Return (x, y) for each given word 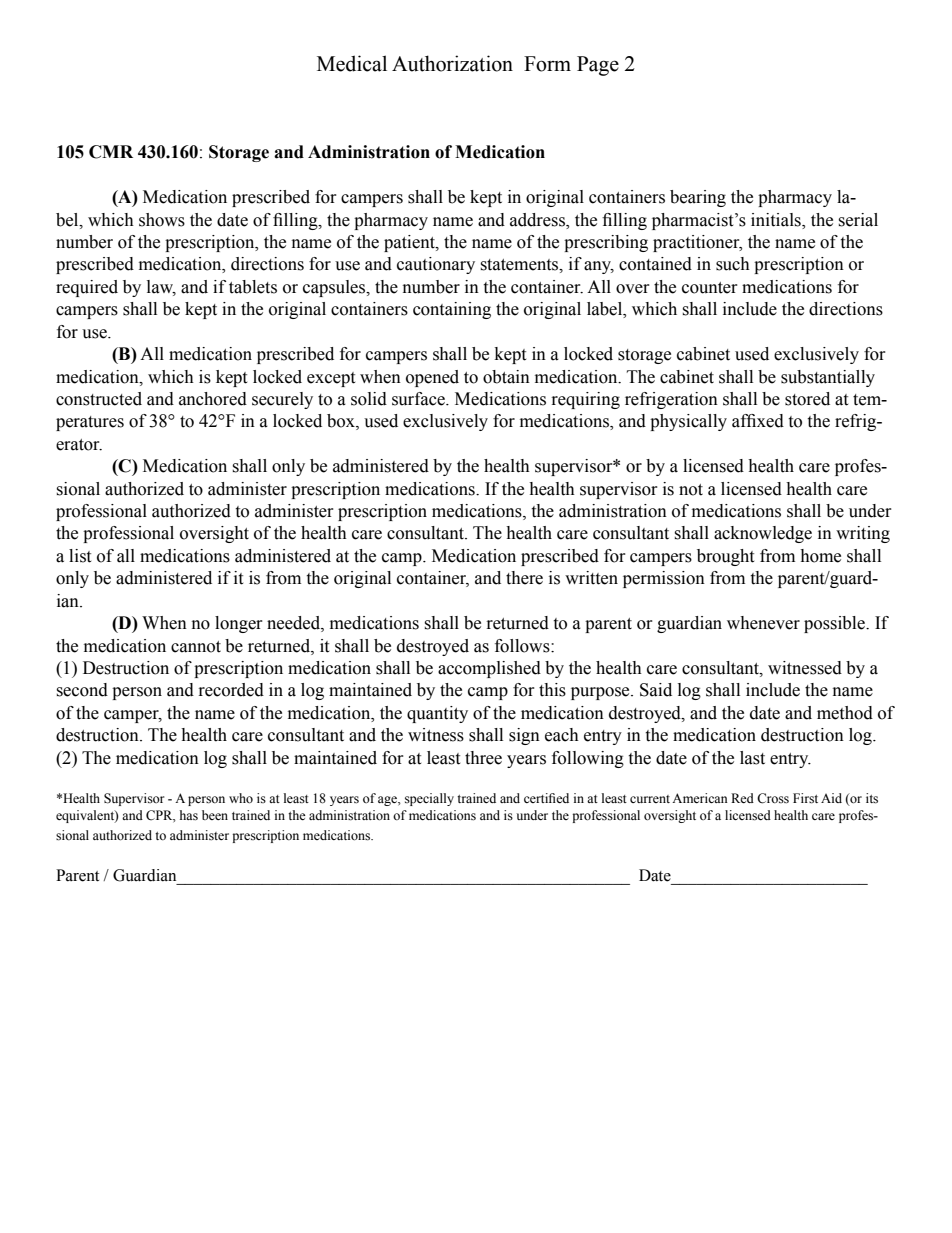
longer (239, 624)
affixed (758, 421)
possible (835, 624)
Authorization (452, 63)
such (733, 264)
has (189, 815)
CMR (111, 152)
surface (419, 399)
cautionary (436, 265)
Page (598, 66)
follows (523, 646)
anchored (213, 399)
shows (162, 220)
